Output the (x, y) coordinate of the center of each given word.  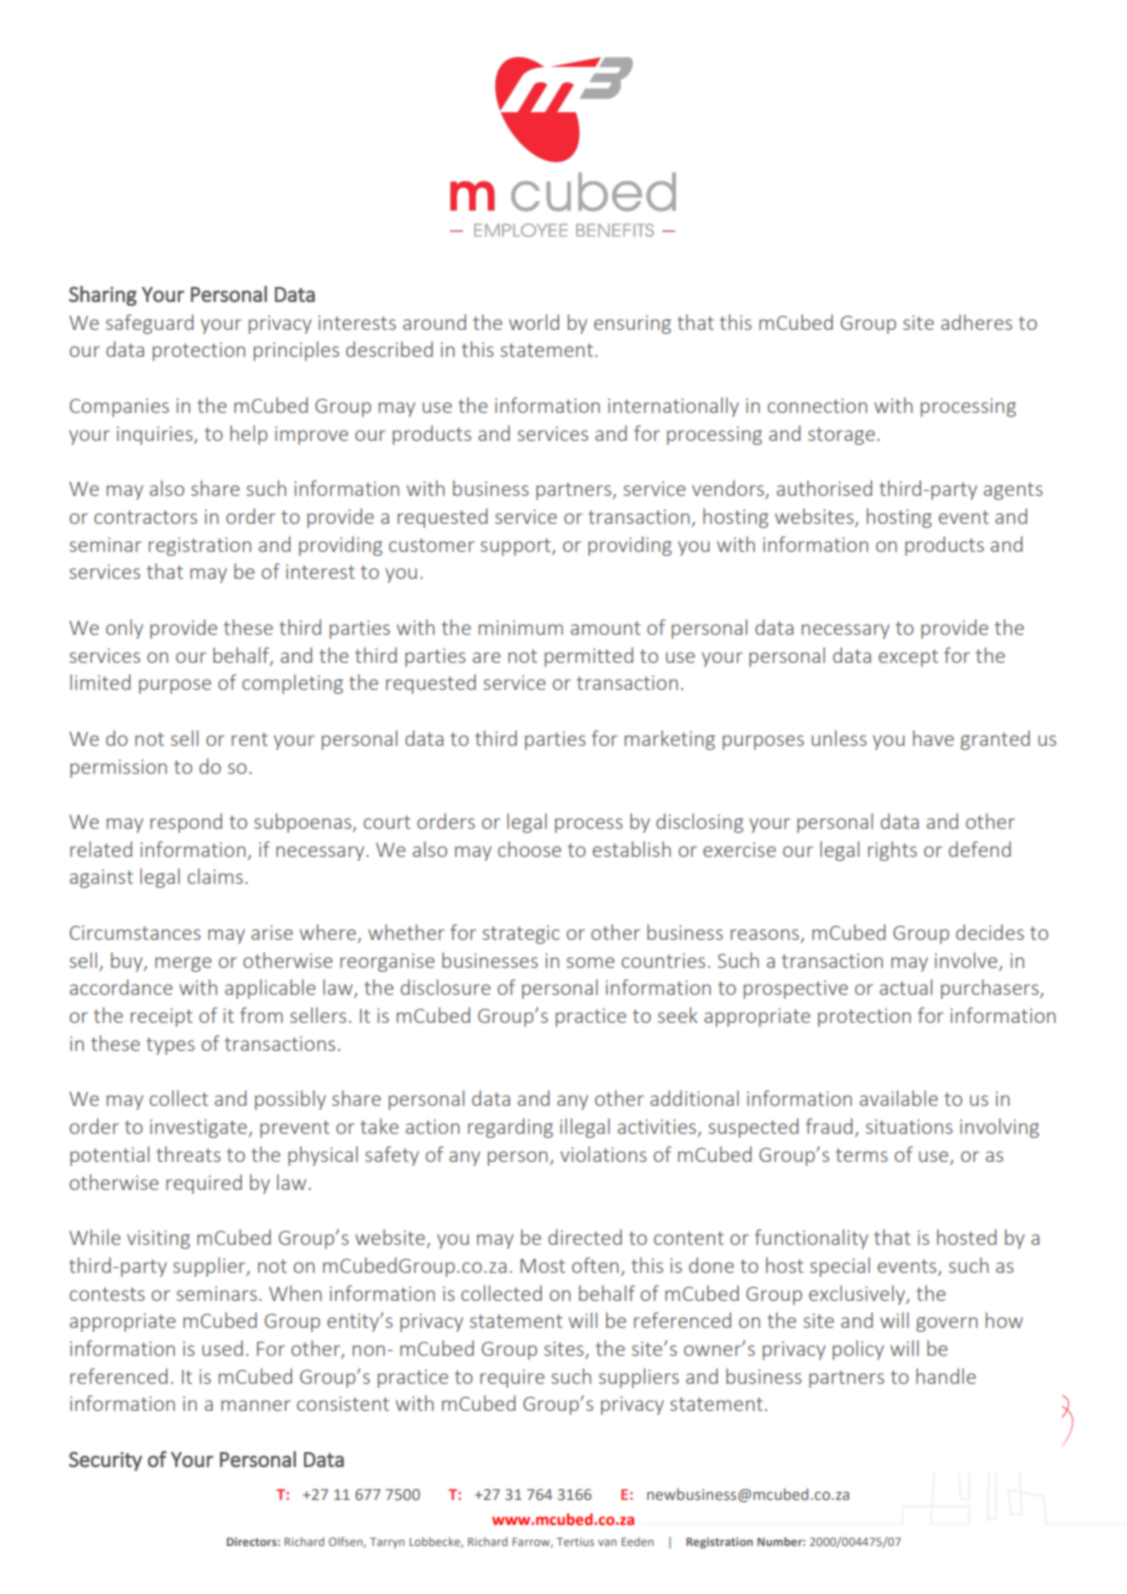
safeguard (150, 324)
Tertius (575, 1541)
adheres (976, 322)
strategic (521, 934)
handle (946, 1376)
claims (215, 876)
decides (990, 932)
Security (105, 1461)
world (534, 322)
